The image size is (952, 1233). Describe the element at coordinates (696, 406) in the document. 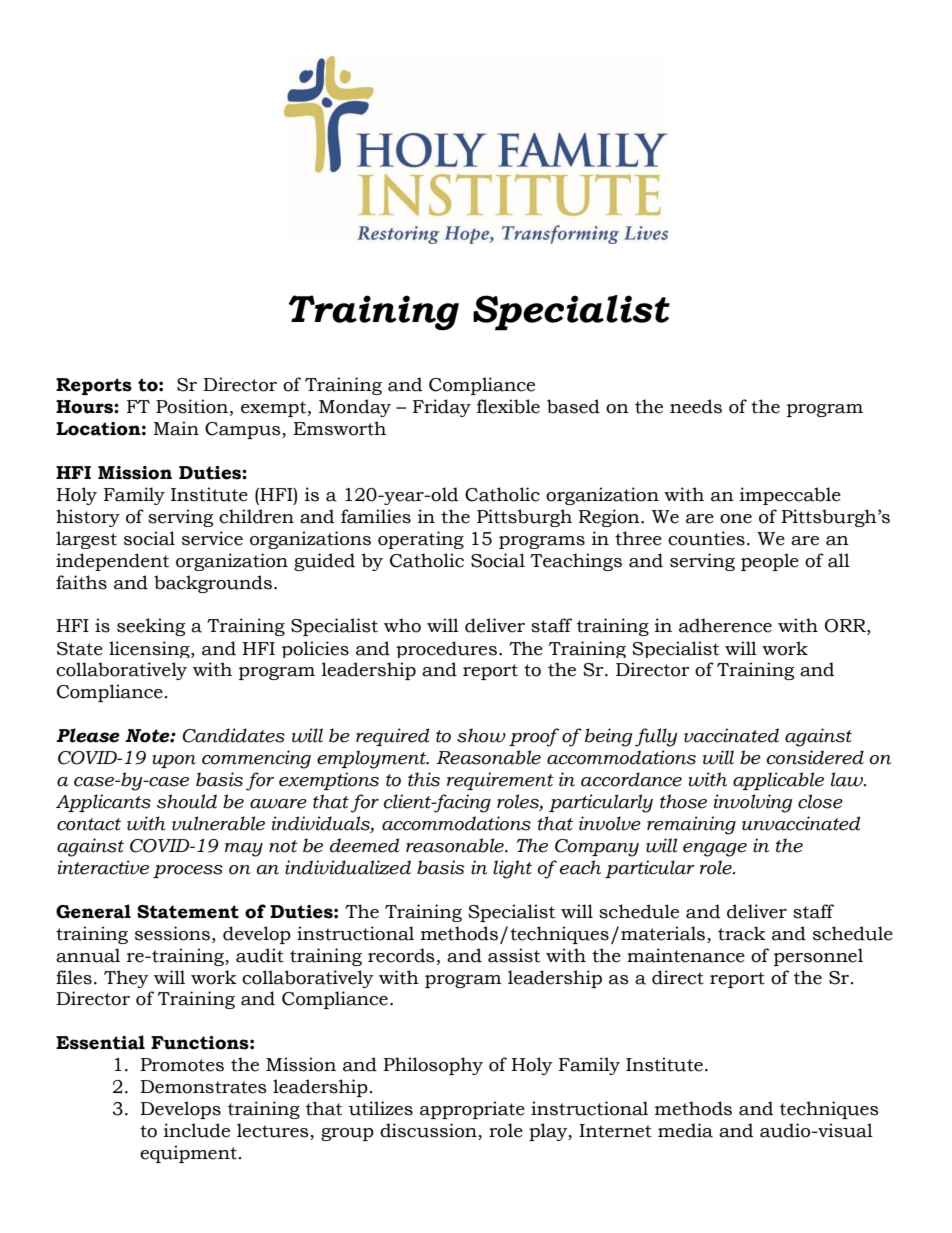

I see `needs` at that location.
